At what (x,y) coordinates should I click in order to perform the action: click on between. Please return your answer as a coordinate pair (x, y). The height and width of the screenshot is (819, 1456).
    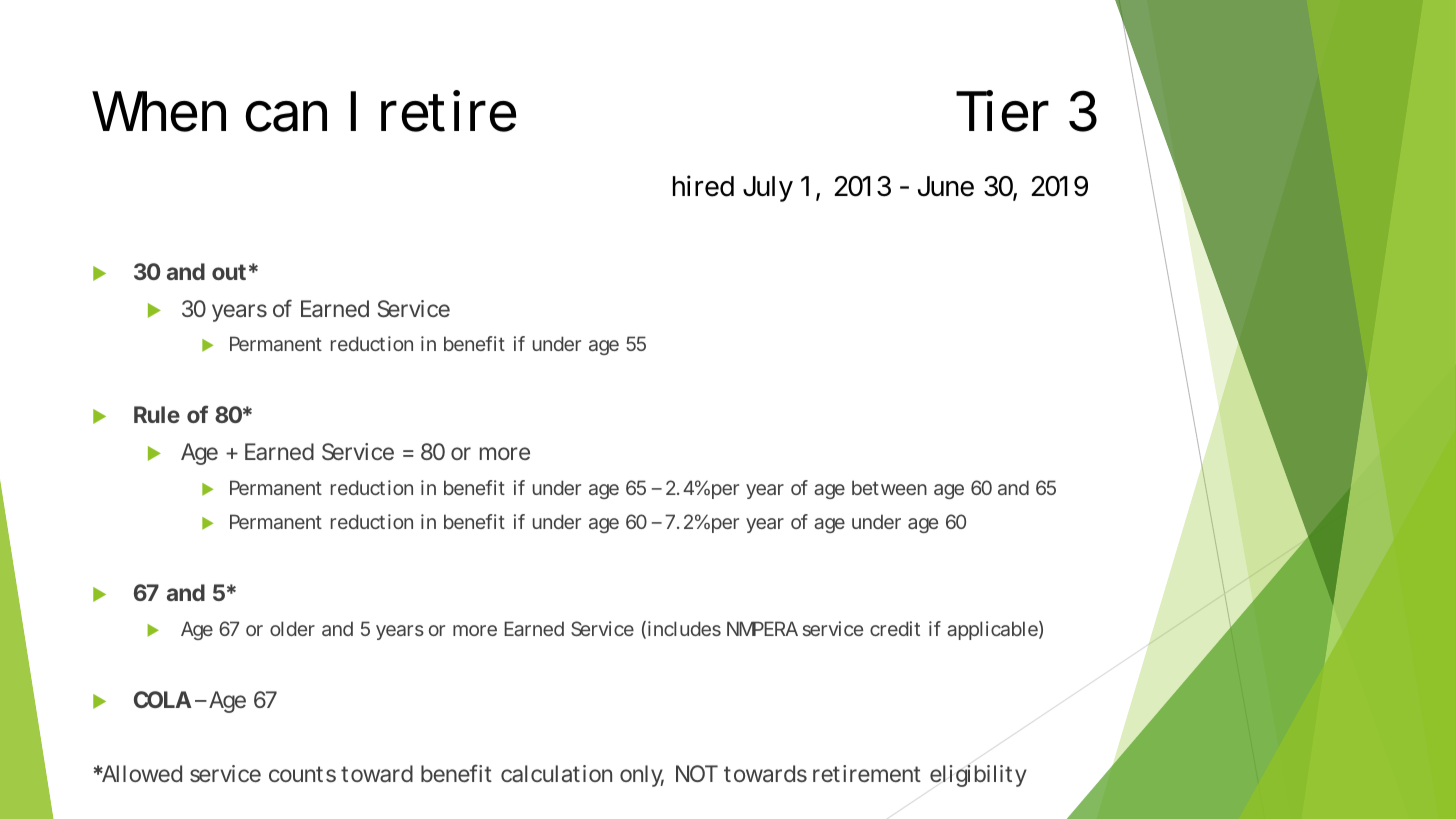
    Looking at the image, I should click on (889, 487).
